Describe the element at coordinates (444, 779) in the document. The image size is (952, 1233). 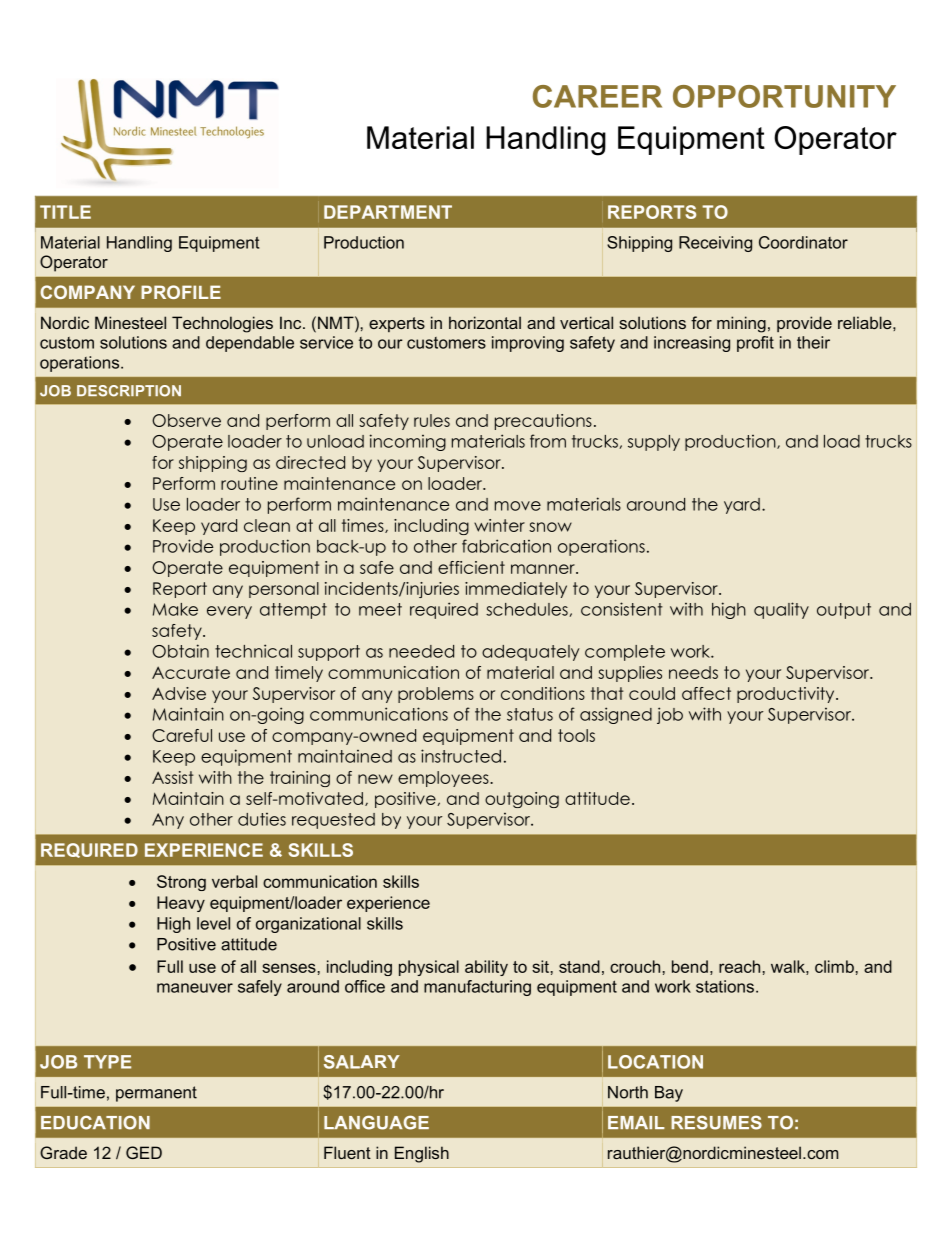
I see `employees` at that location.
